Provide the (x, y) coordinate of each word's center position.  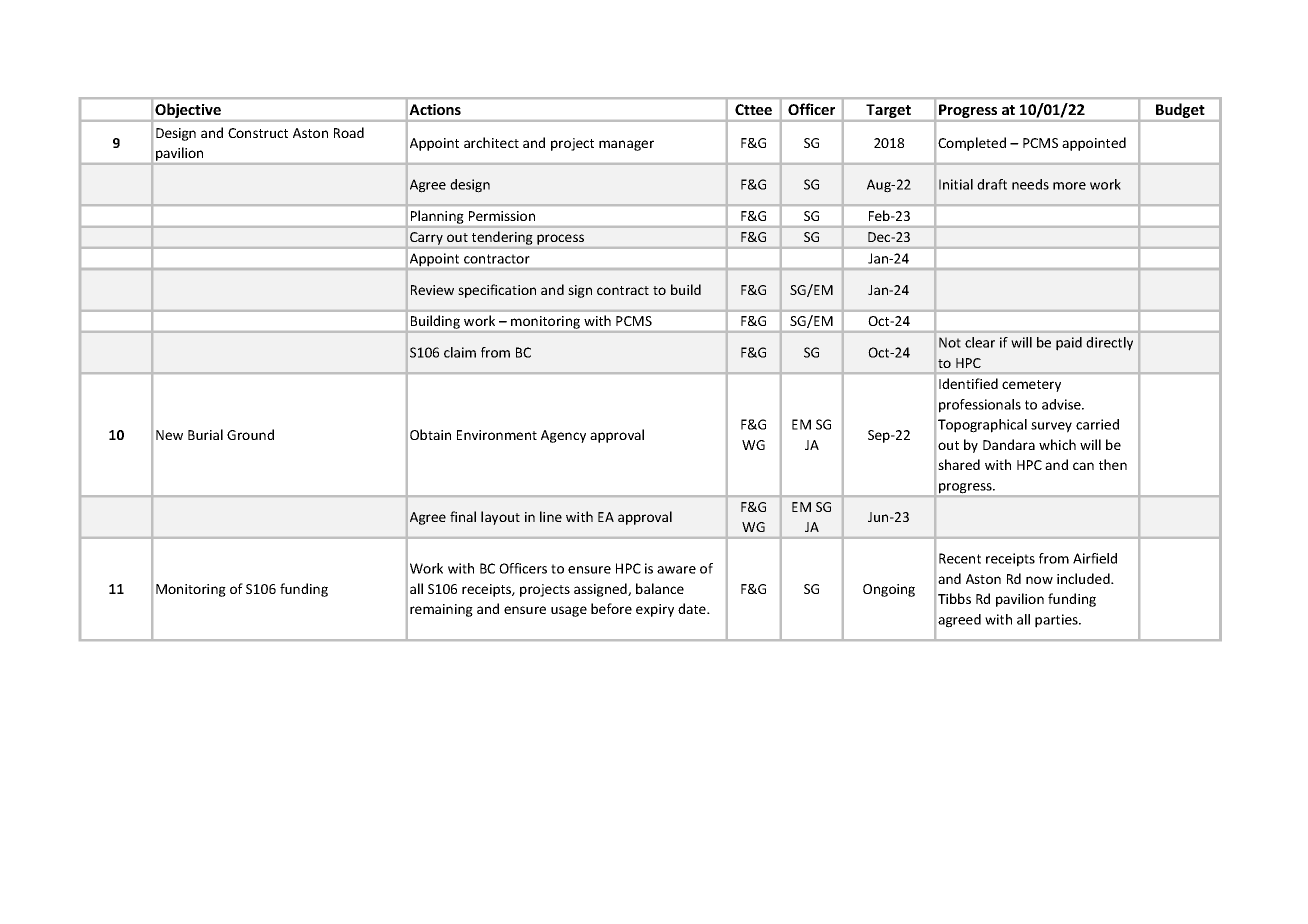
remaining (441, 610)
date (693, 608)
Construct (258, 133)
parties (1057, 621)
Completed (972, 144)
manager (626, 145)
